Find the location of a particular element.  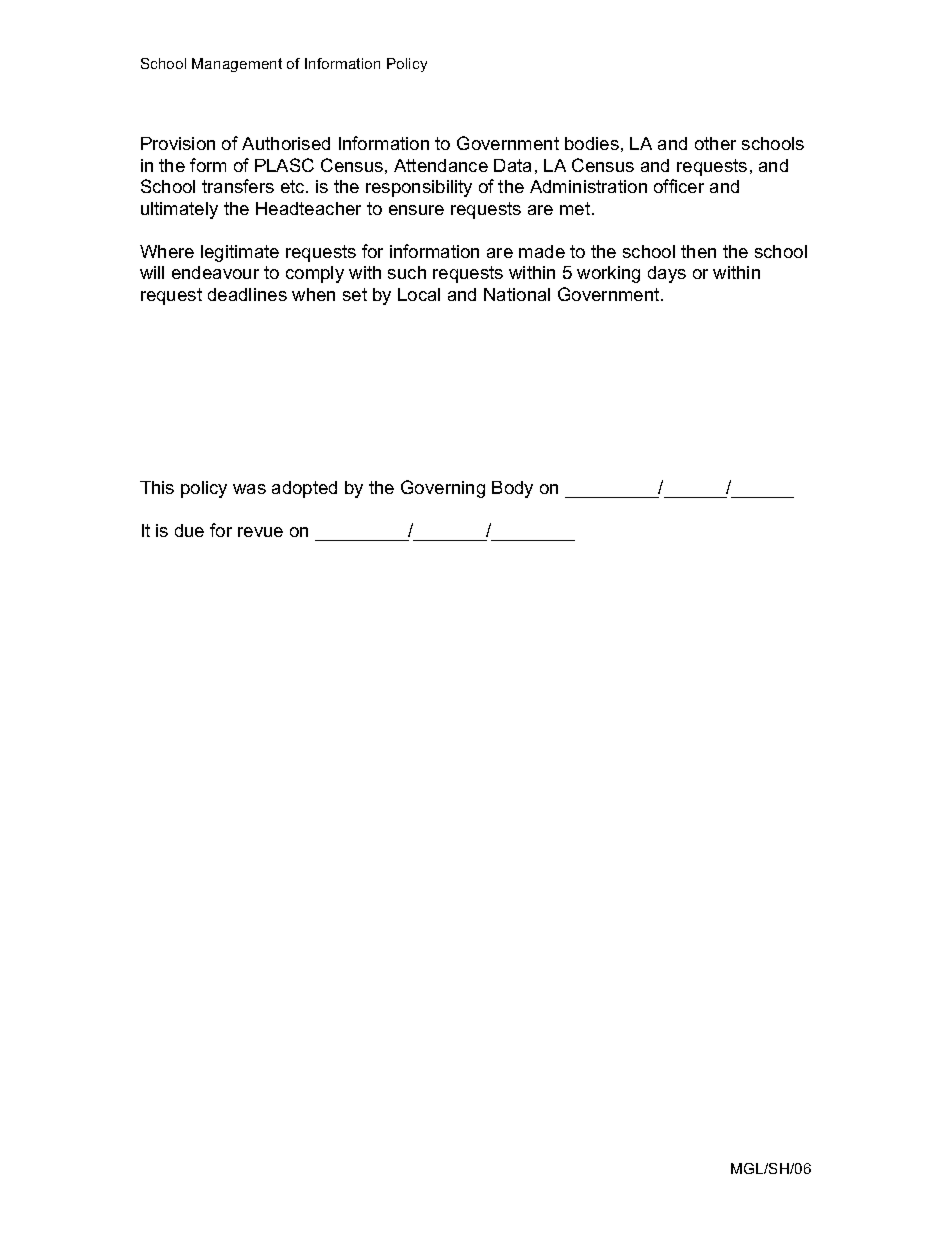

Governing is located at coordinates (443, 489).
